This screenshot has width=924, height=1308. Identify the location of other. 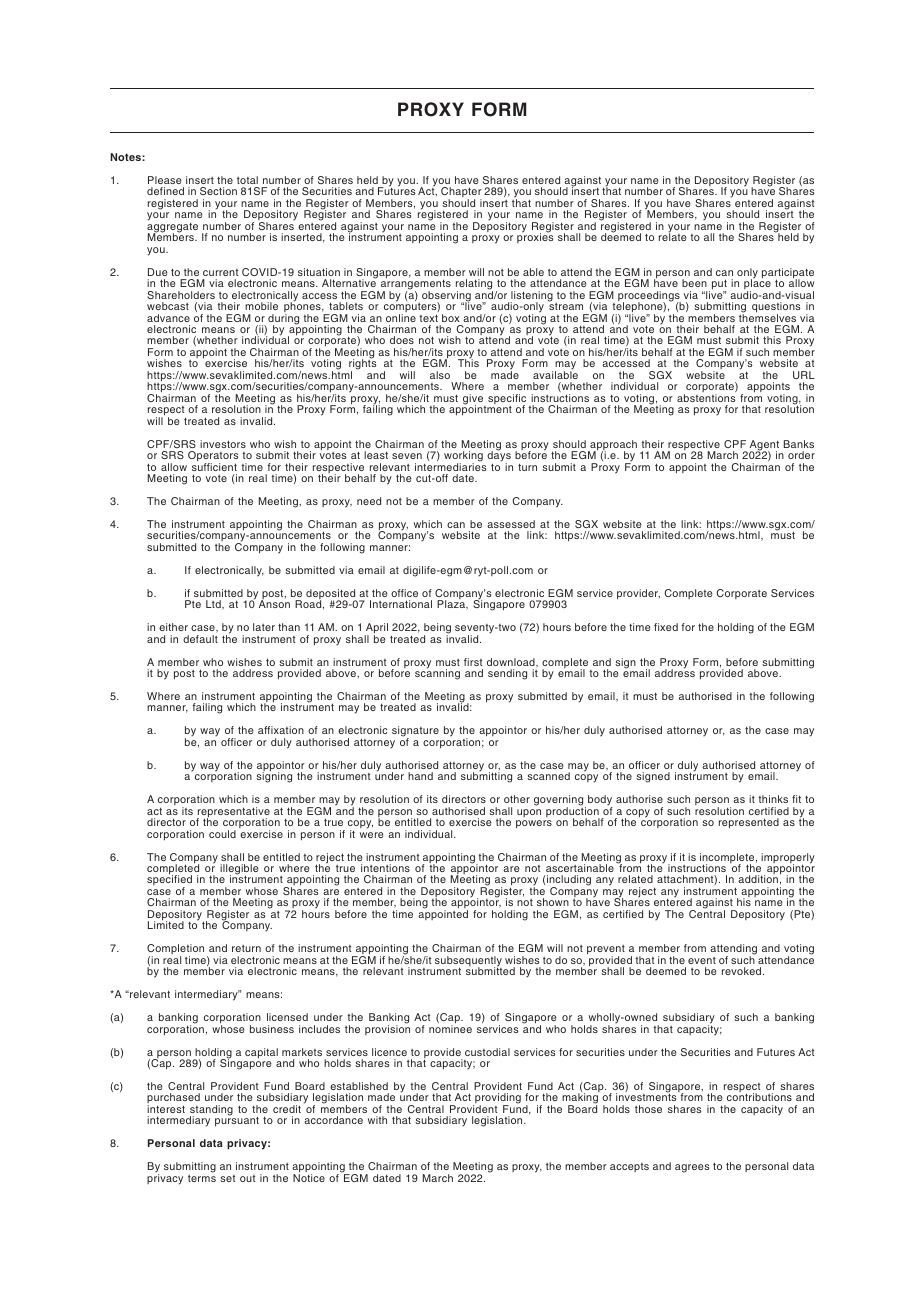
(517, 799).
